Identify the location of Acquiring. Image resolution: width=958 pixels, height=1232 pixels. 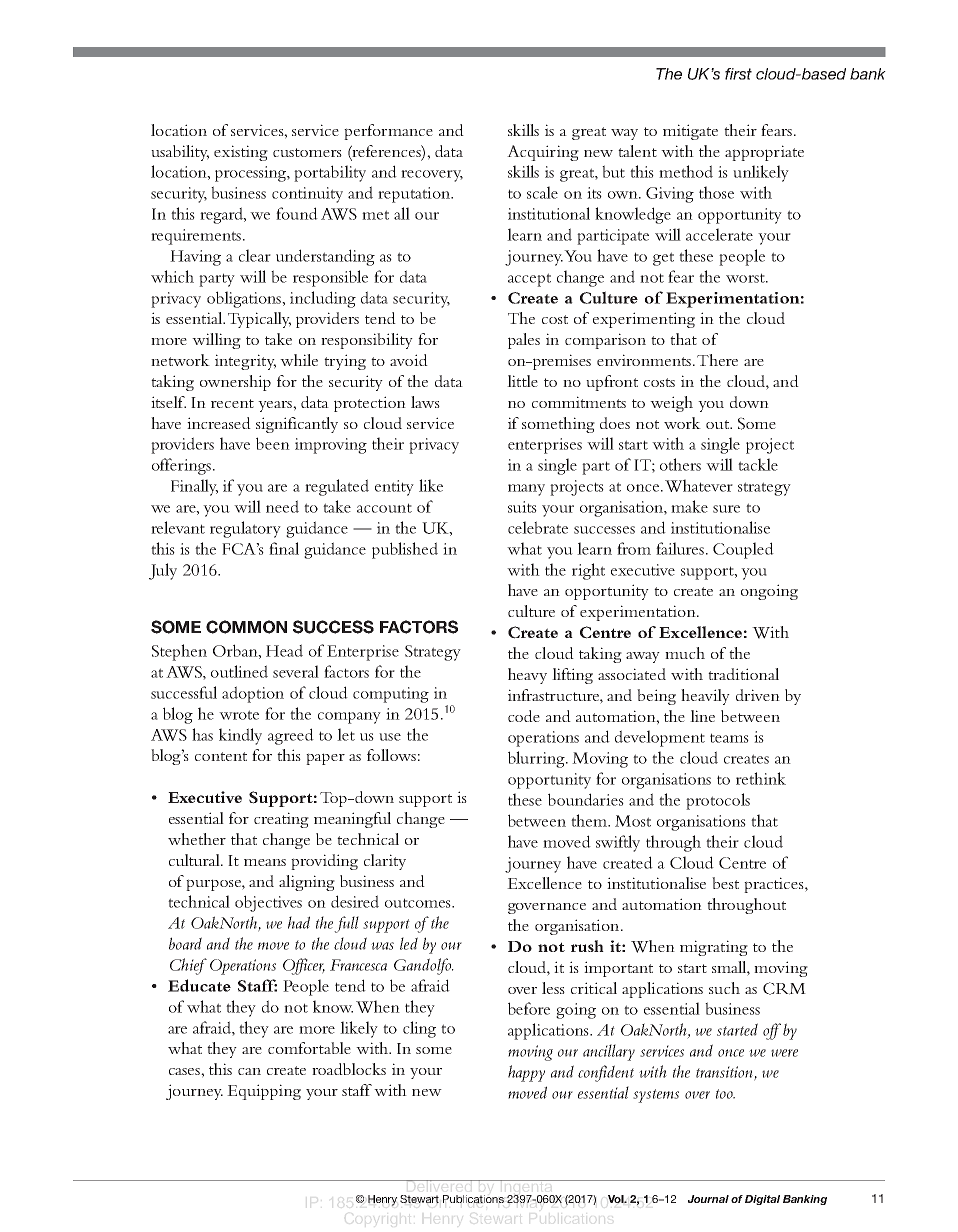
(543, 153).
